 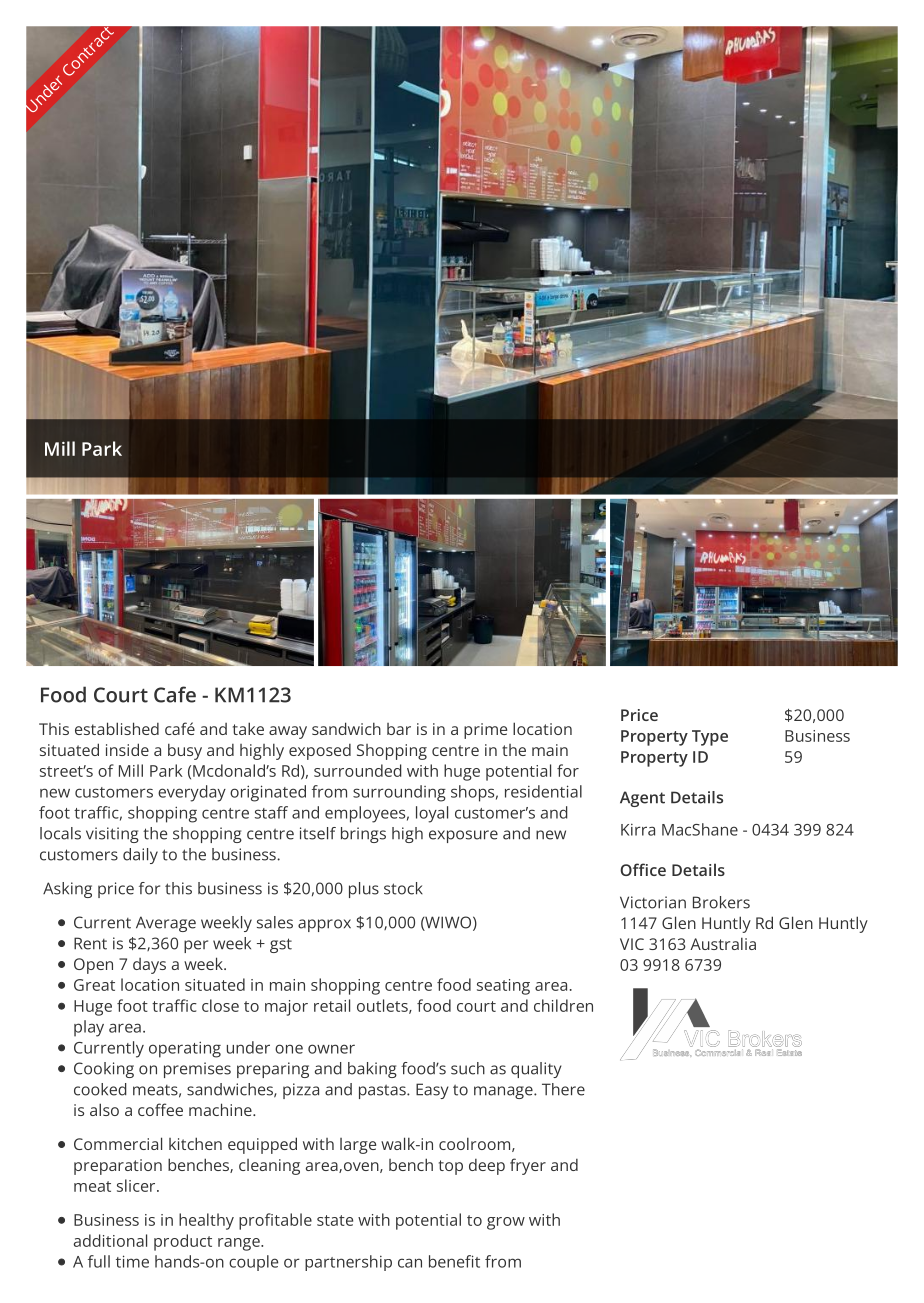 I want to click on bar, so click(x=399, y=729).
